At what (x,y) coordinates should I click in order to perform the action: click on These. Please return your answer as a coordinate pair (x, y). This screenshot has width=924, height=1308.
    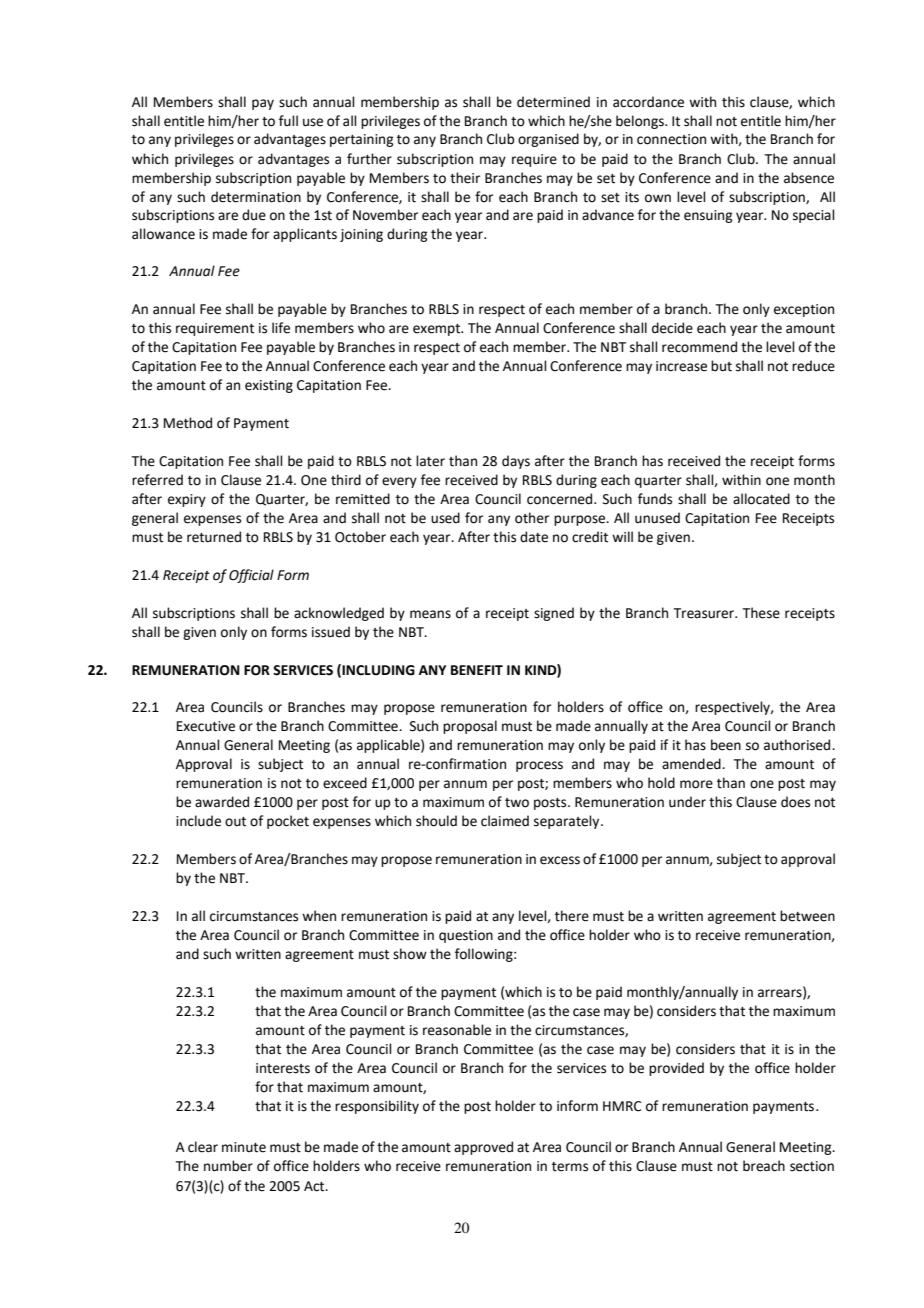
    Looking at the image, I should click on (761, 613).
